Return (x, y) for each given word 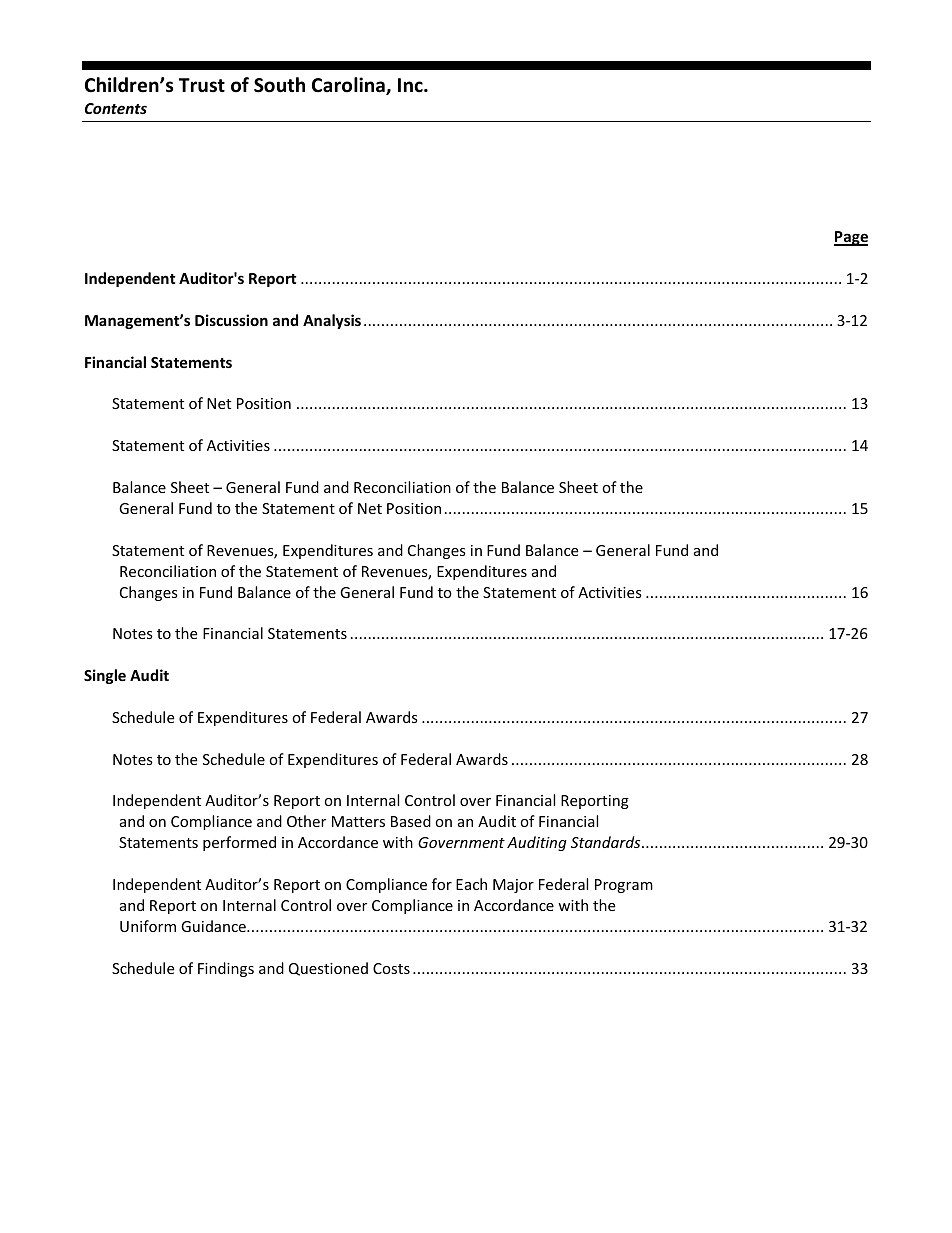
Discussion (231, 320)
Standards (607, 842)
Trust (202, 85)
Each (471, 884)
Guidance (214, 926)
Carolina (349, 86)
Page (851, 238)
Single (105, 676)
